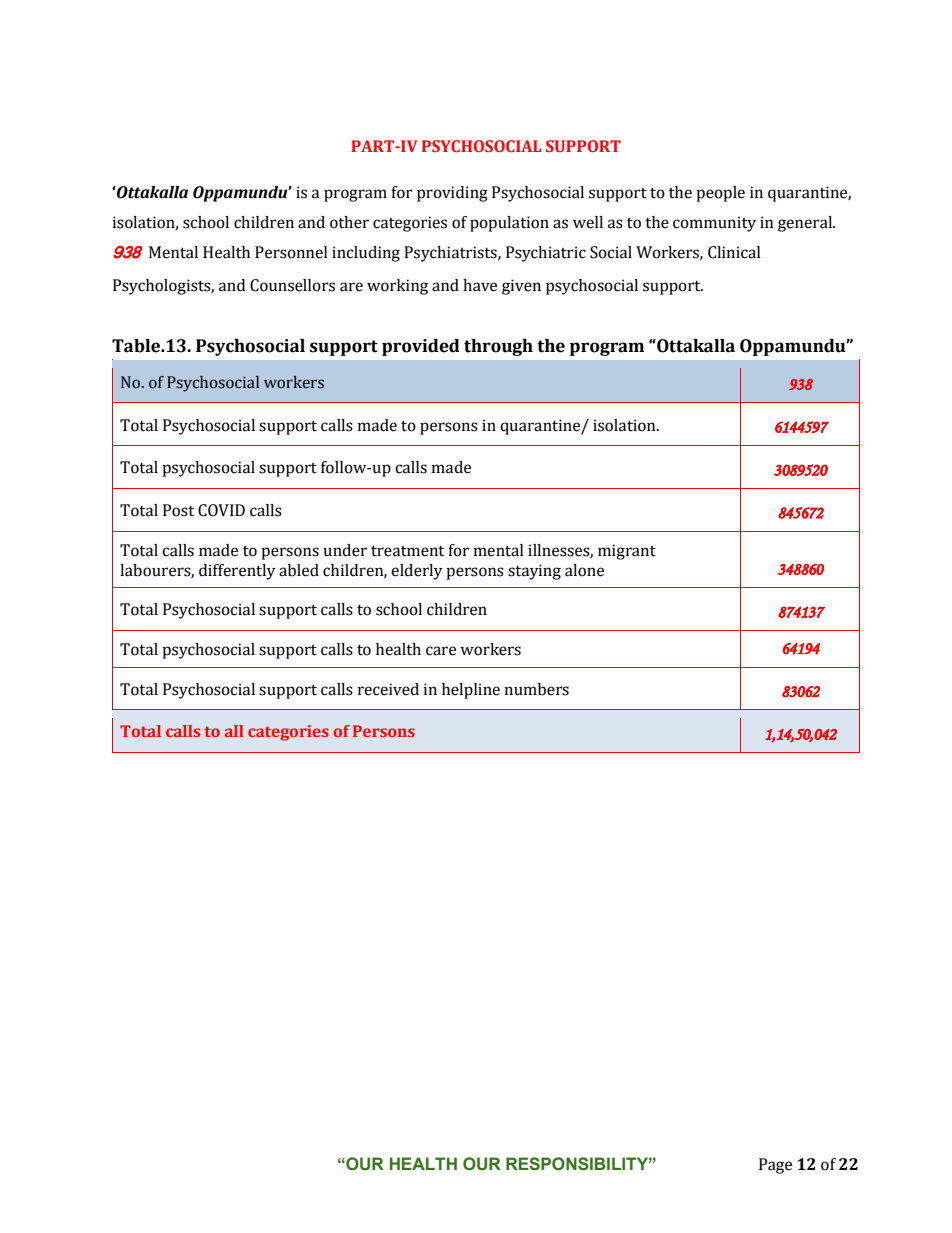 The width and height of the page is (952, 1233). I want to click on numbers, so click(537, 689).
